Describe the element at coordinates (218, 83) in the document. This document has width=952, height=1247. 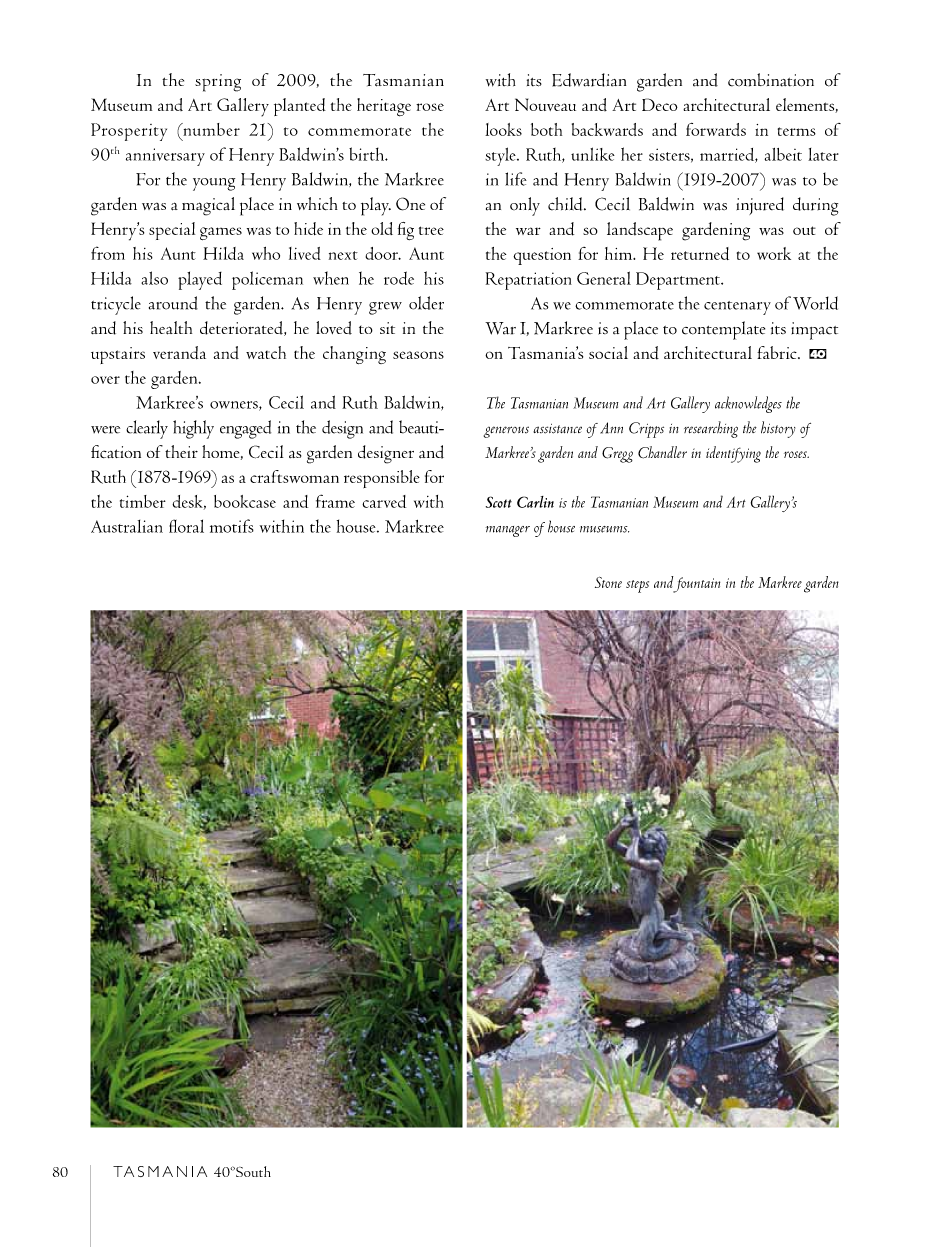
I see `spring` at that location.
